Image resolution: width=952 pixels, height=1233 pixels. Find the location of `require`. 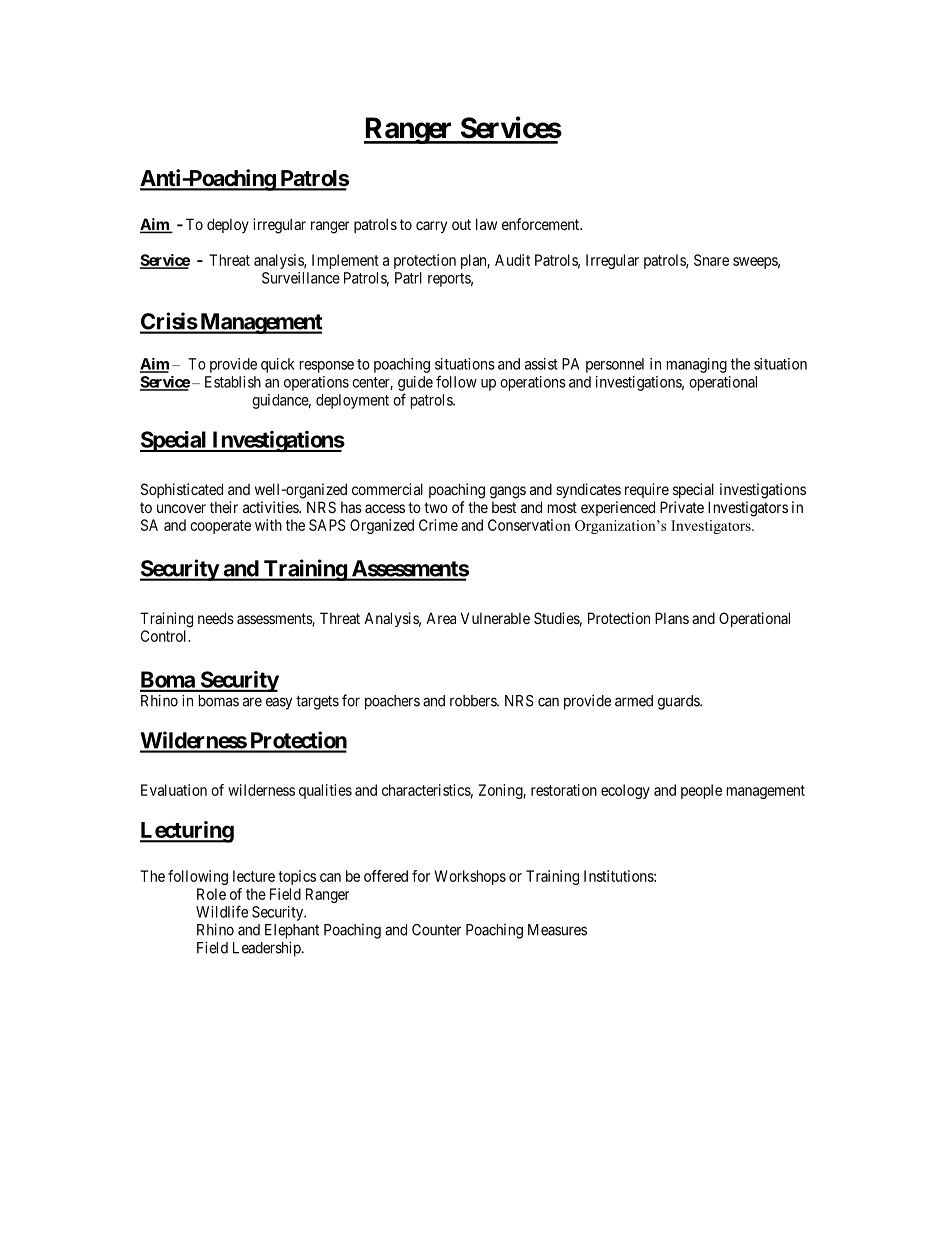

require is located at coordinates (647, 490).
